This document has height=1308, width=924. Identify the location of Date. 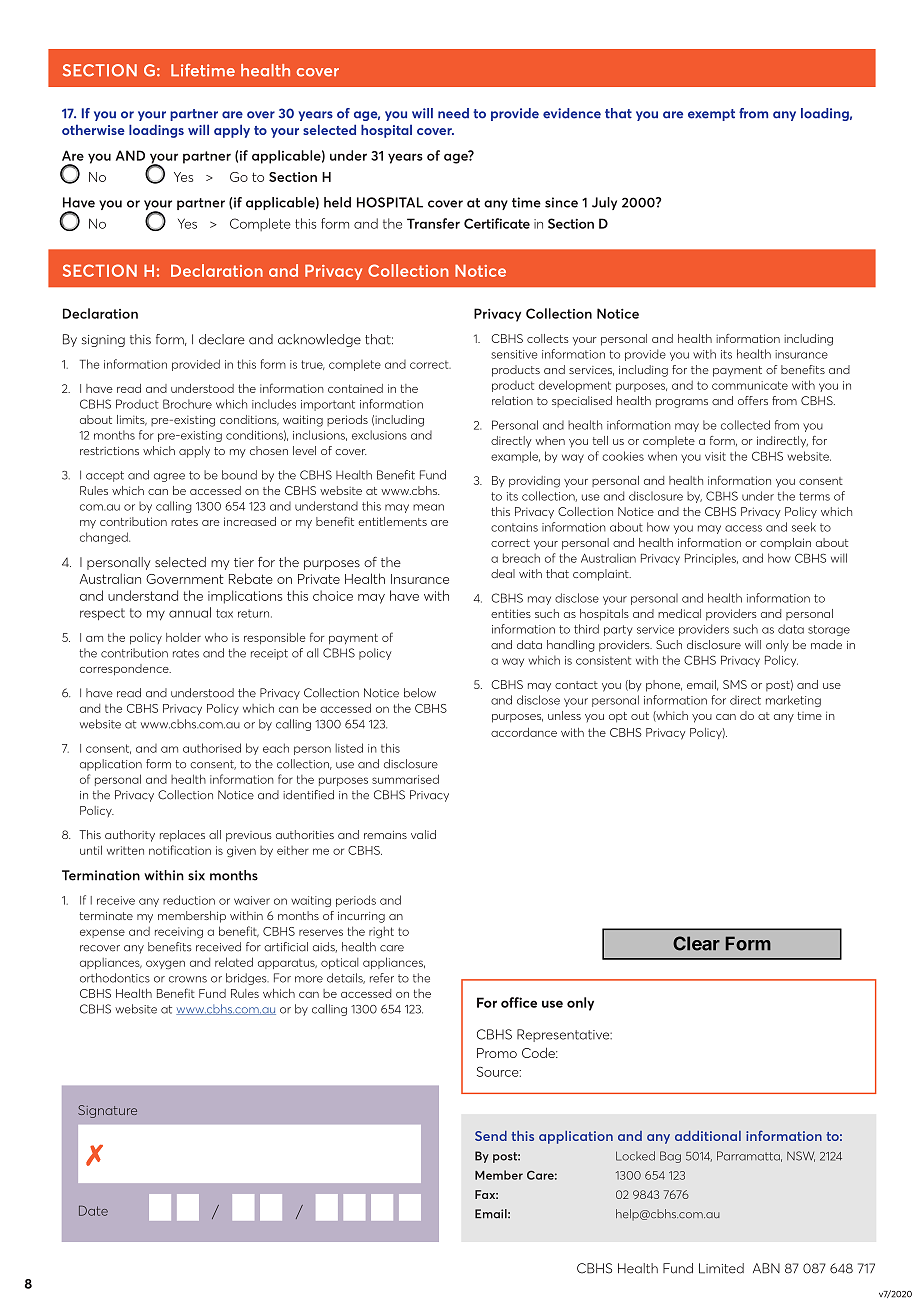
(93, 1211).
